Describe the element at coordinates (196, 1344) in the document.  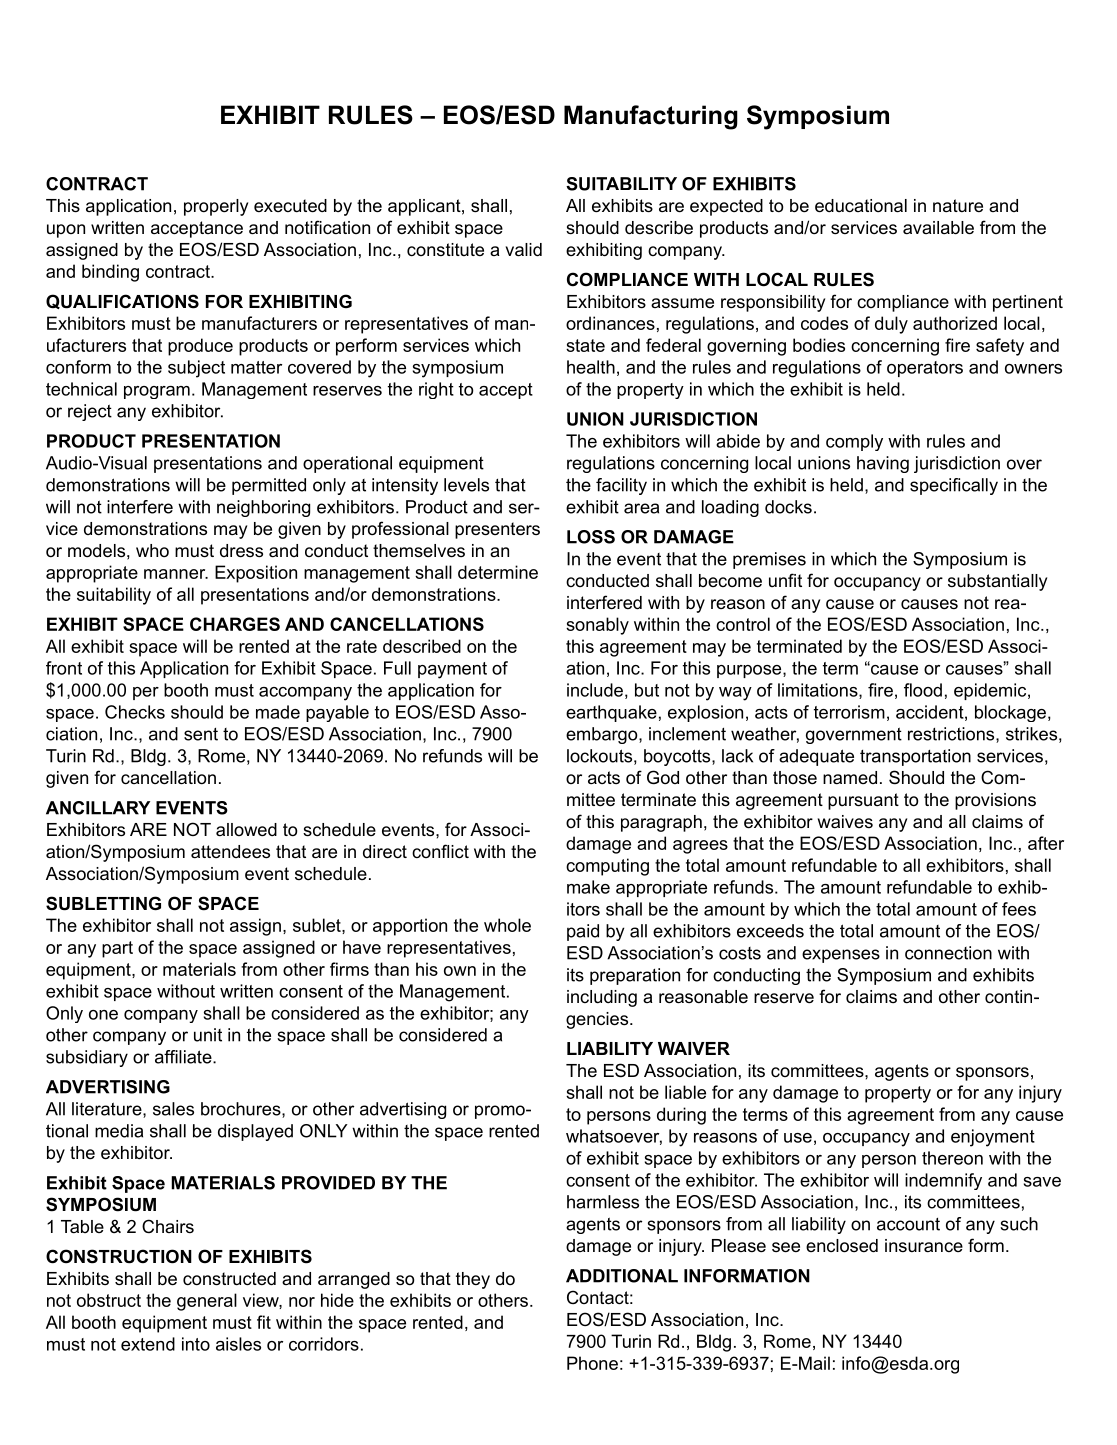
I see `into` at that location.
